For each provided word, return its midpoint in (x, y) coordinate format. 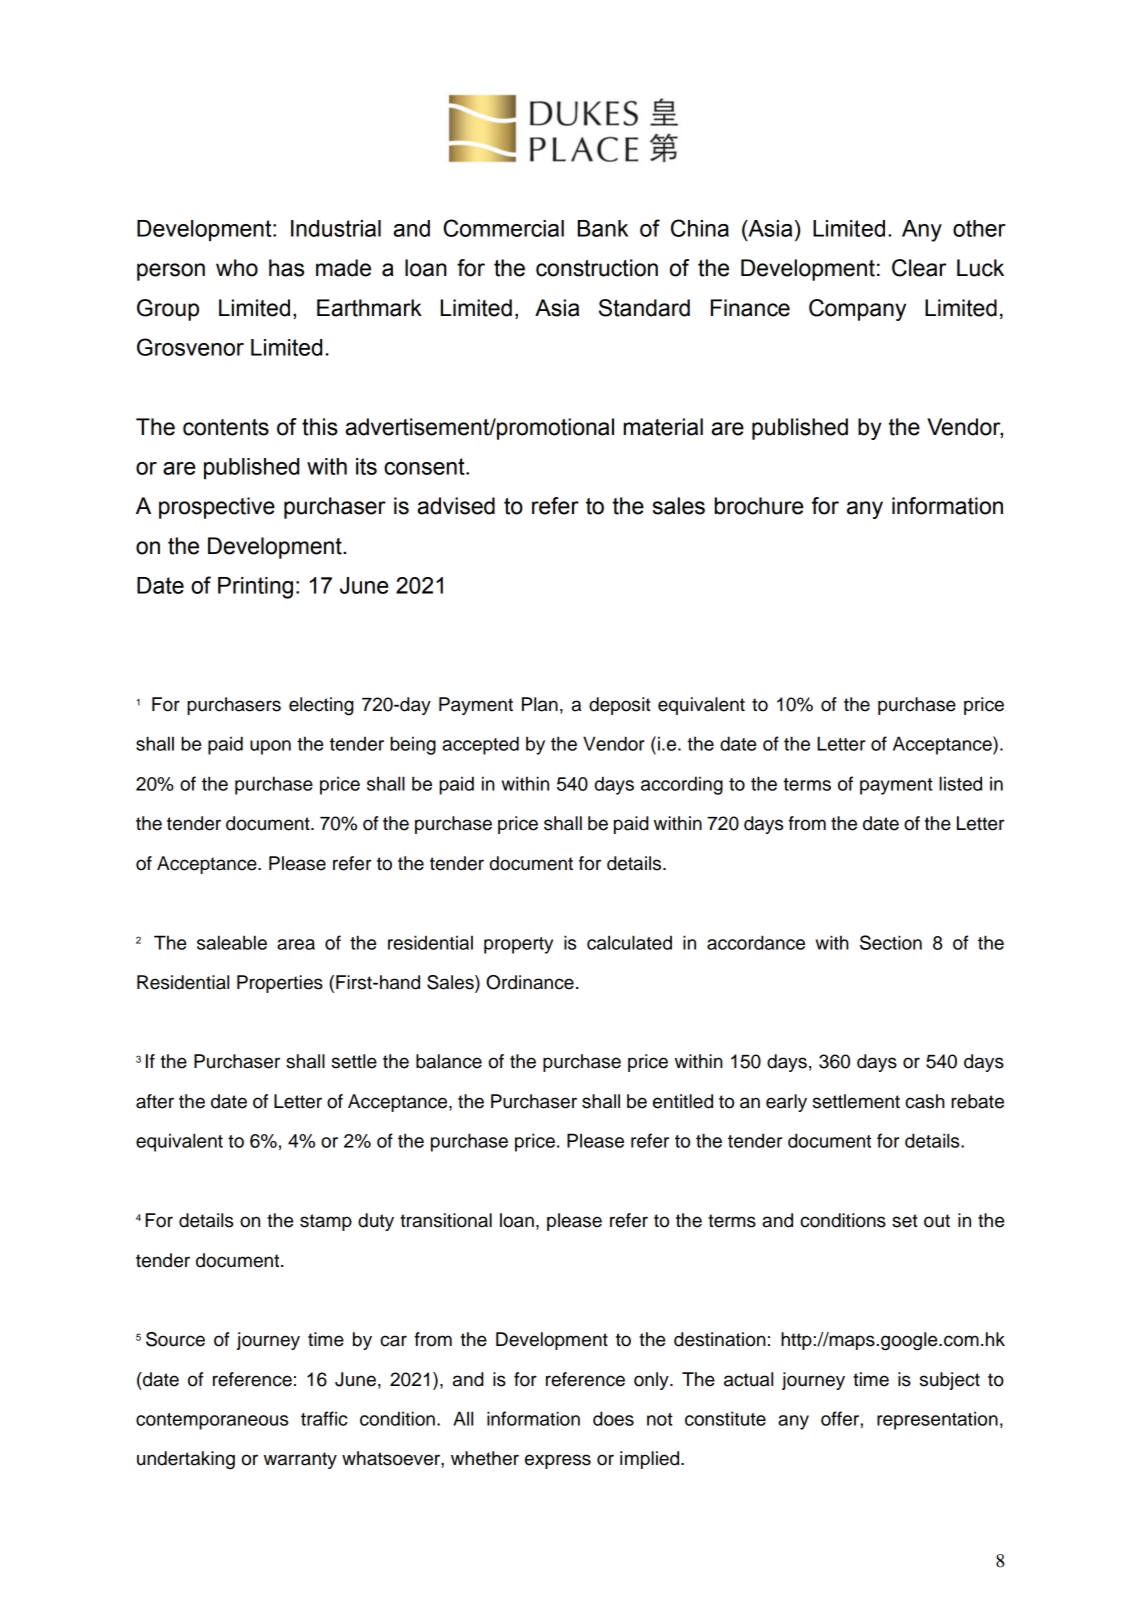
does (613, 1418)
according (682, 785)
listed (960, 783)
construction (597, 268)
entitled (683, 1101)
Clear (919, 268)
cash (925, 1101)
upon (270, 747)
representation (937, 1420)
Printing (255, 588)
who (237, 268)
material (663, 427)
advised (456, 506)
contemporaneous (212, 1421)
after (155, 1101)
